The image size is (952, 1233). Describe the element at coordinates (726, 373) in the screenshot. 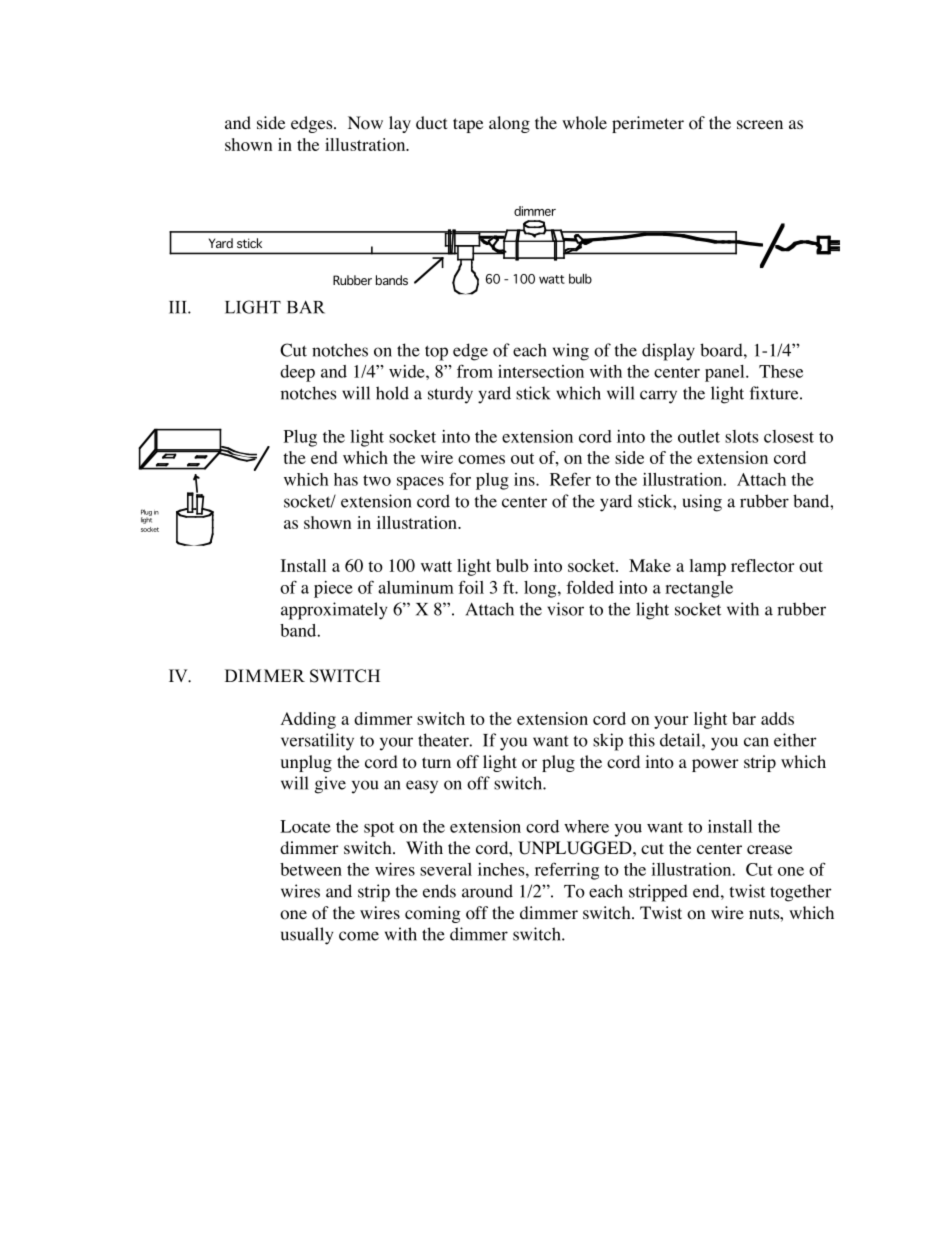

I see `panel` at that location.
